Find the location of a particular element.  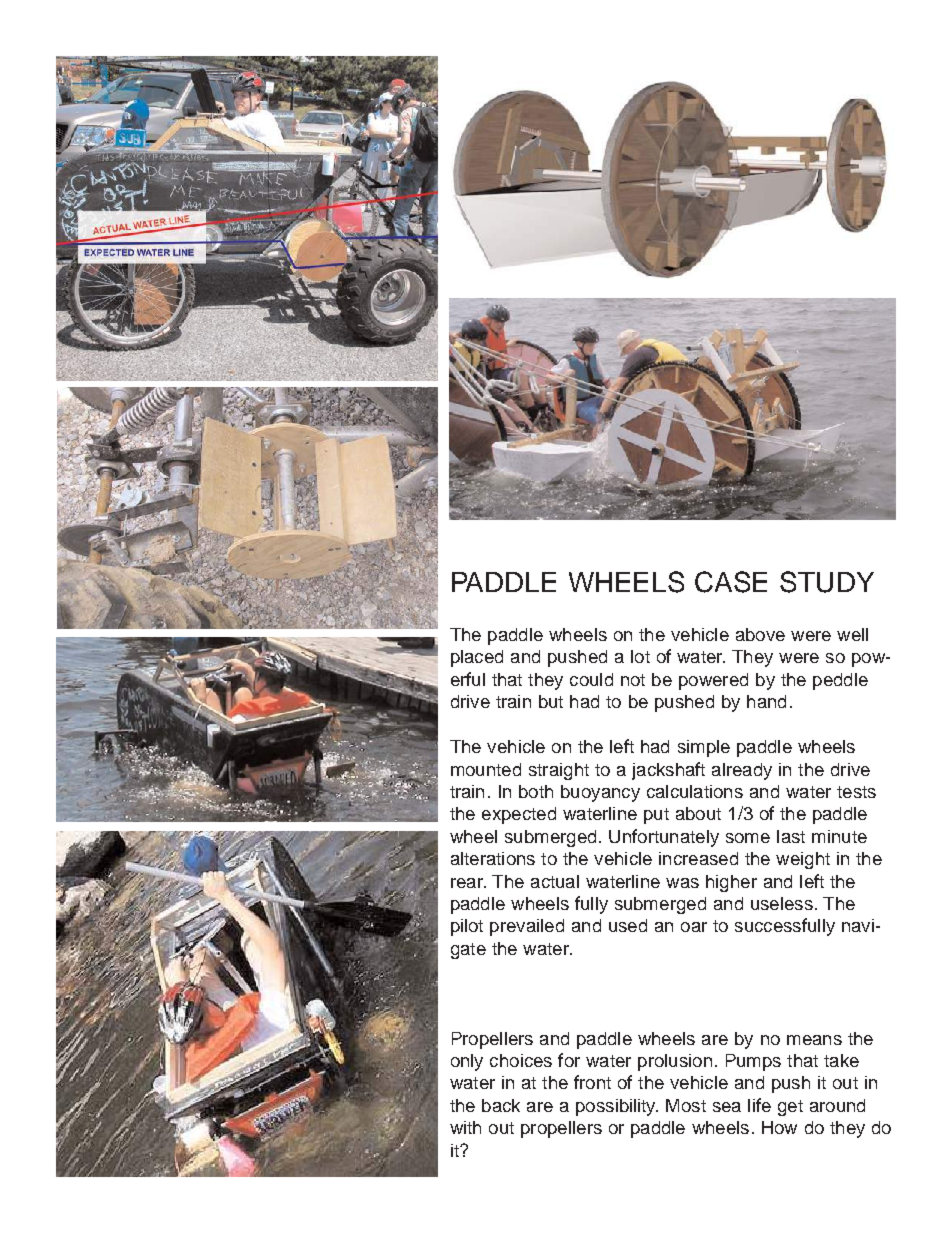

STUDY is located at coordinates (827, 582).
